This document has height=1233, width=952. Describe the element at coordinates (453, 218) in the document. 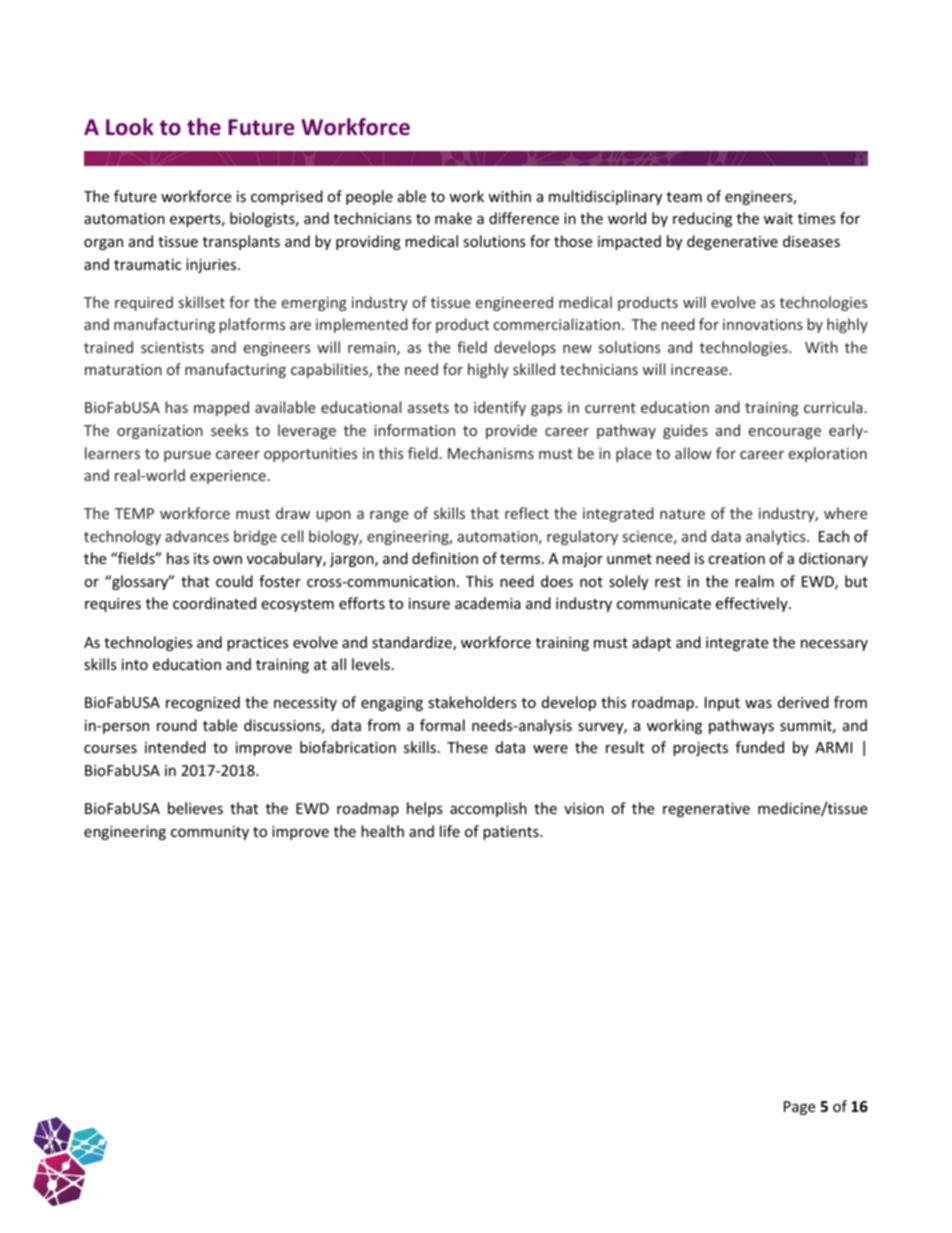

I see `make` at that location.
